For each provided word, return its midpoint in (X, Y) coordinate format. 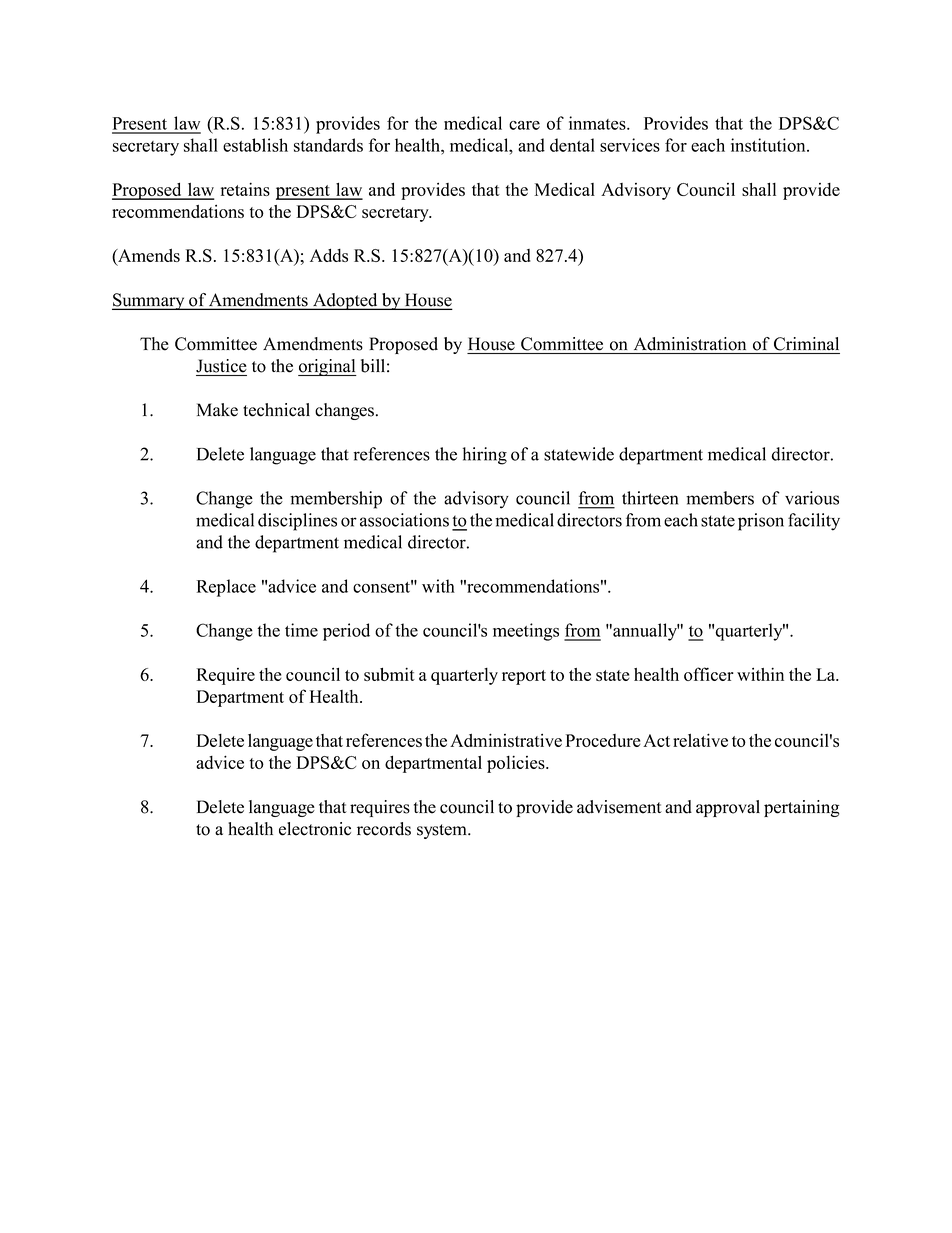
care (524, 125)
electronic (315, 829)
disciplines (297, 522)
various (812, 498)
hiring (485, 456)
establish (255, 145)
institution (769, 145)
